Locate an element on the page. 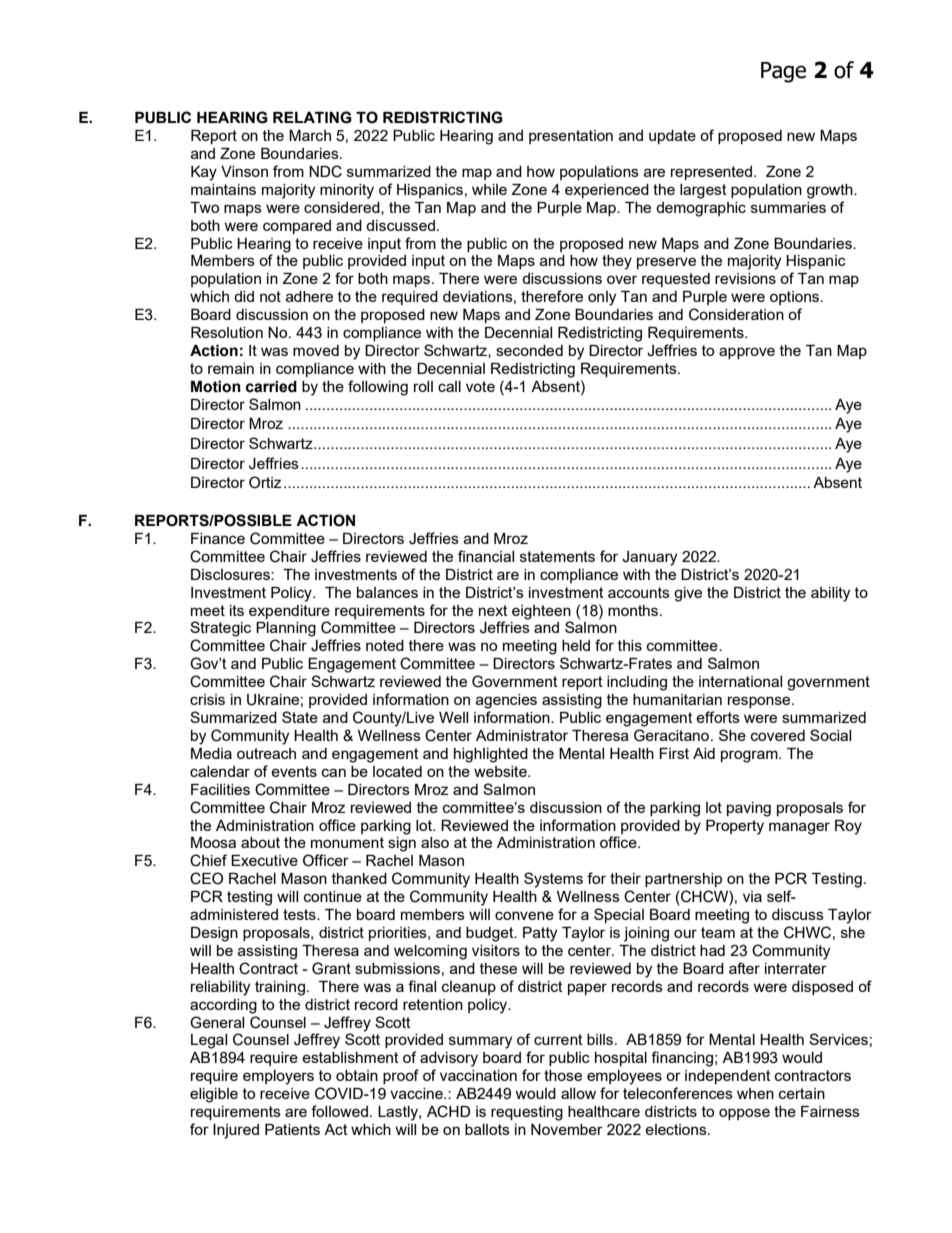 The width and height of the page is (952, 1233). expenditure is located at coordinates (289, 612).
